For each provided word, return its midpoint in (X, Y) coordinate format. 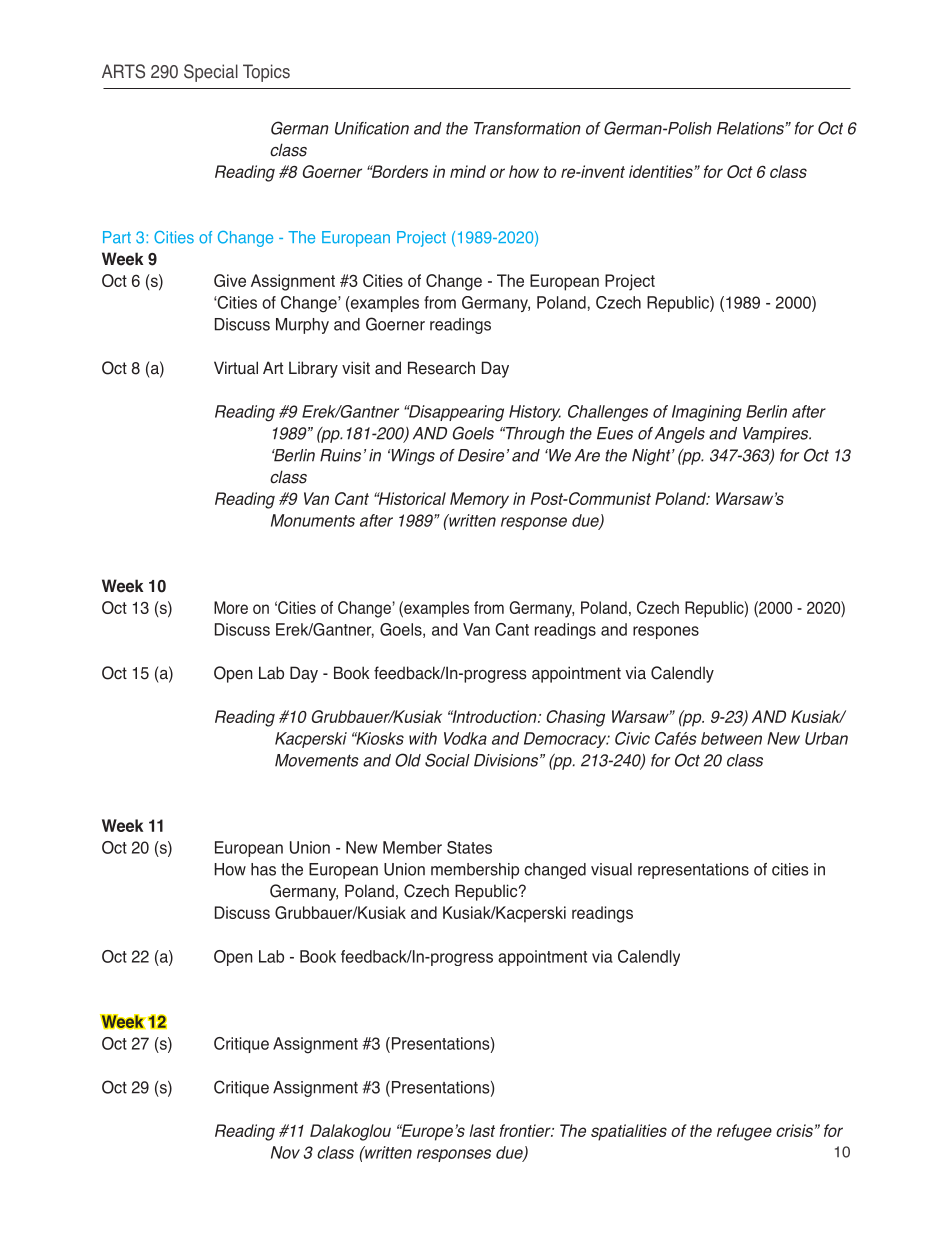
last (482, 1130)
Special (211, 73)
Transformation (527, 128)
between (731, 738)
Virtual (236, 368)
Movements (317, 760)
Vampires (777, 435)
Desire (481, 455)
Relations (751, 128)
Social (447, 760)
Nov (285, 1152)
